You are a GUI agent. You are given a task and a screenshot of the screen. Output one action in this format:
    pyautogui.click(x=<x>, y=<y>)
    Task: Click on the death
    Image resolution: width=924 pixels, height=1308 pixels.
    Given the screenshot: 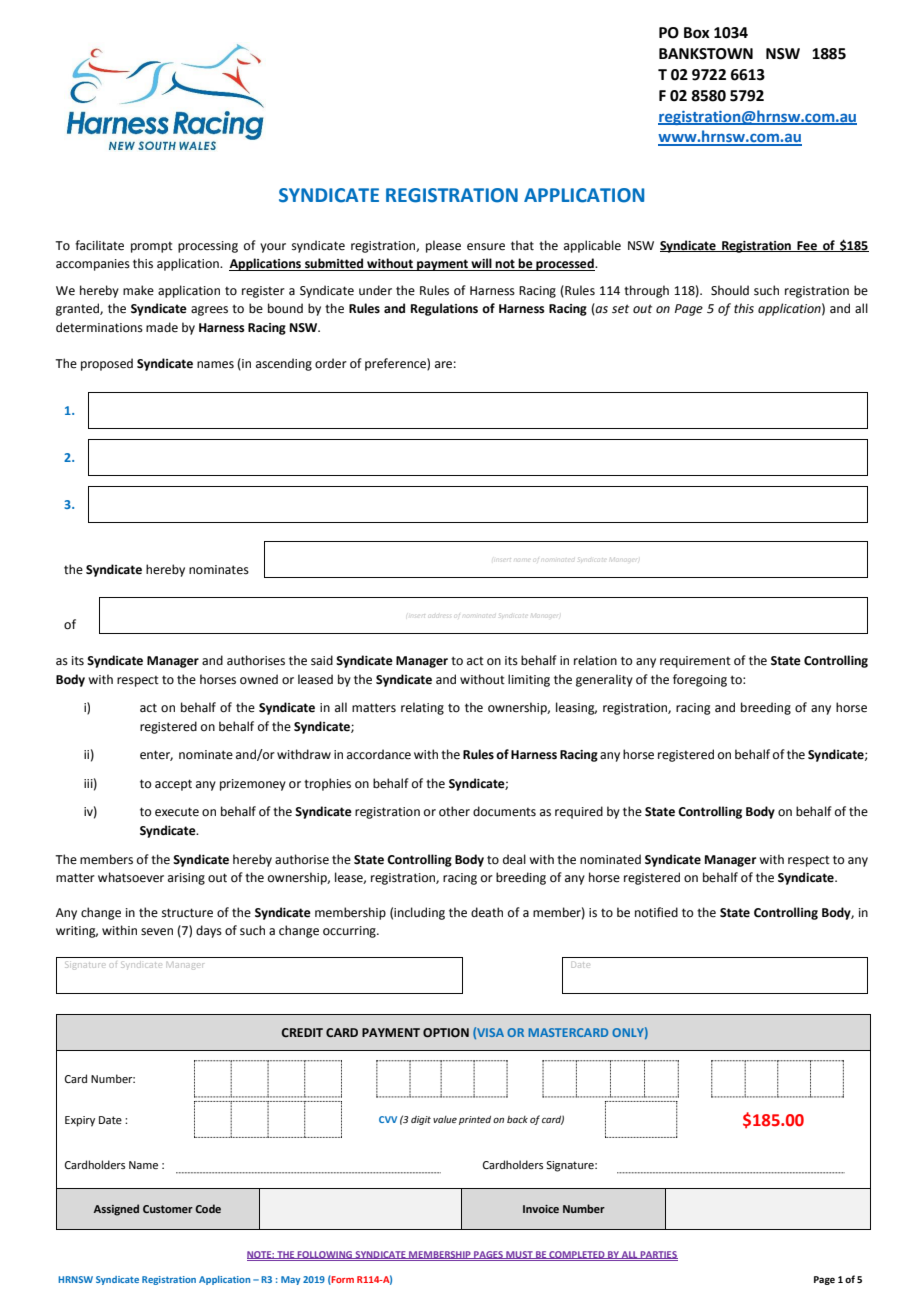 What is the action you would take?
    pyautogui.click(x=487, y=912)
